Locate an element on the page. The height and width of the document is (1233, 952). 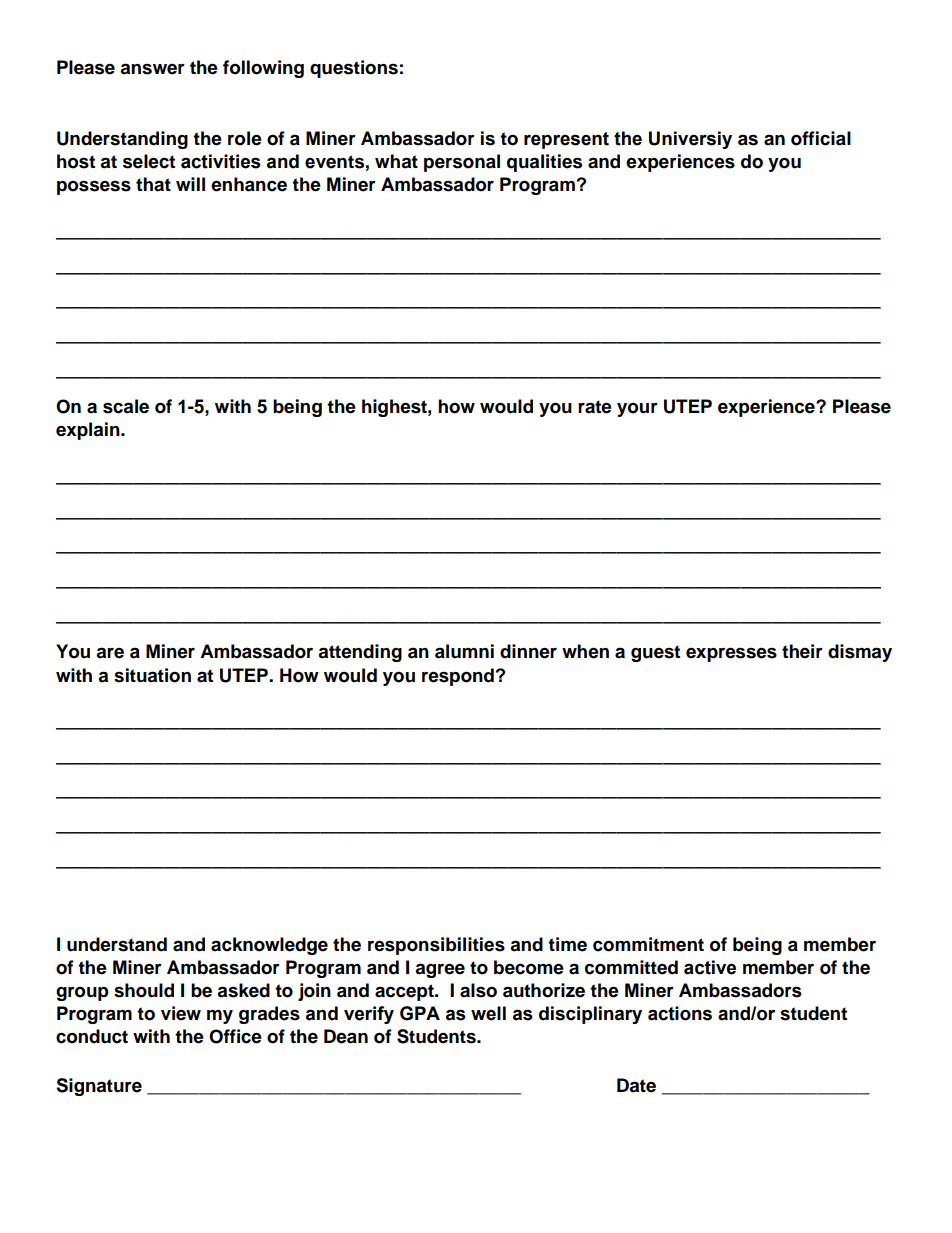
answer is located at coordinates (152, 69).
